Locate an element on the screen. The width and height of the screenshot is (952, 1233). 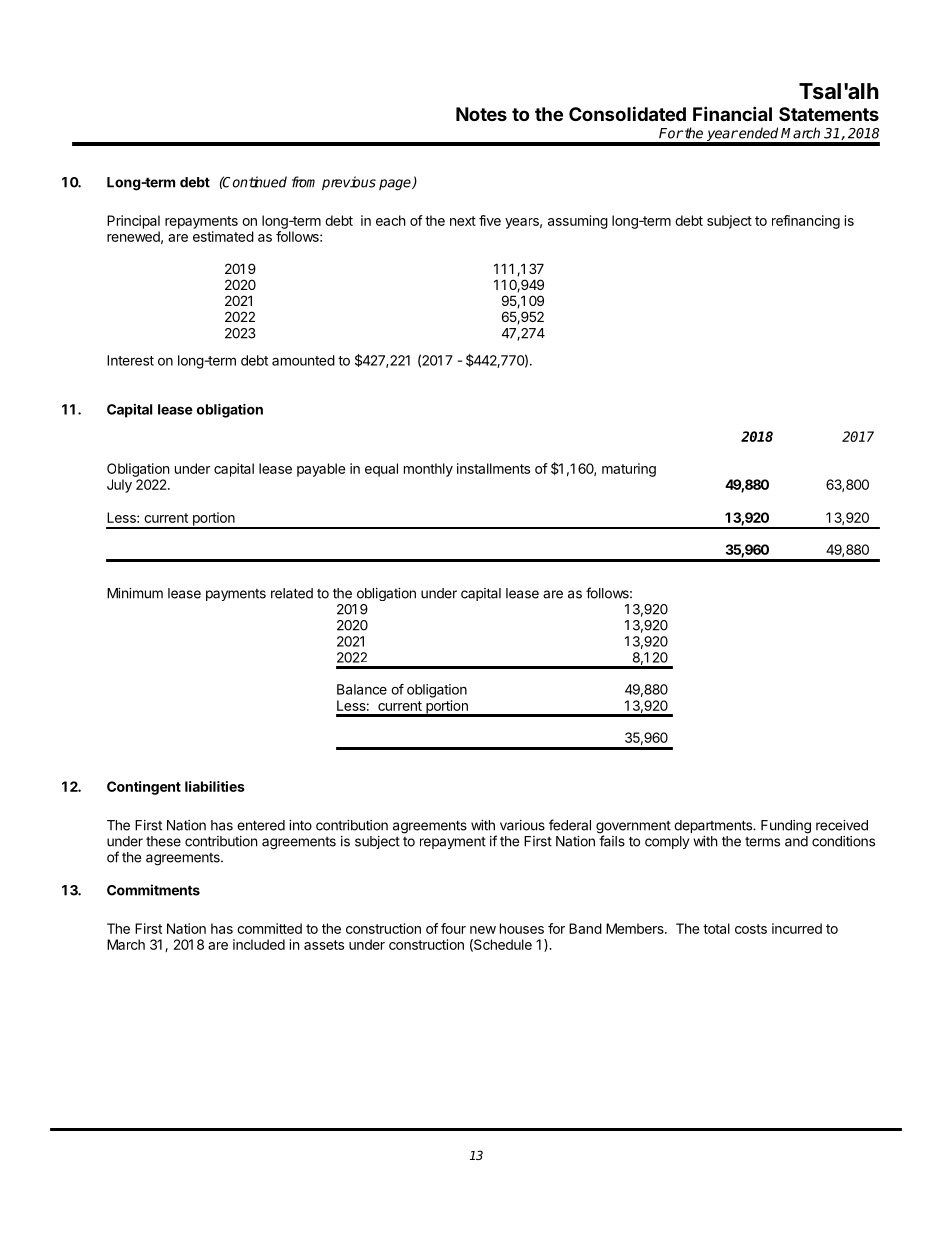
July is located at coordinates (119, 486).
